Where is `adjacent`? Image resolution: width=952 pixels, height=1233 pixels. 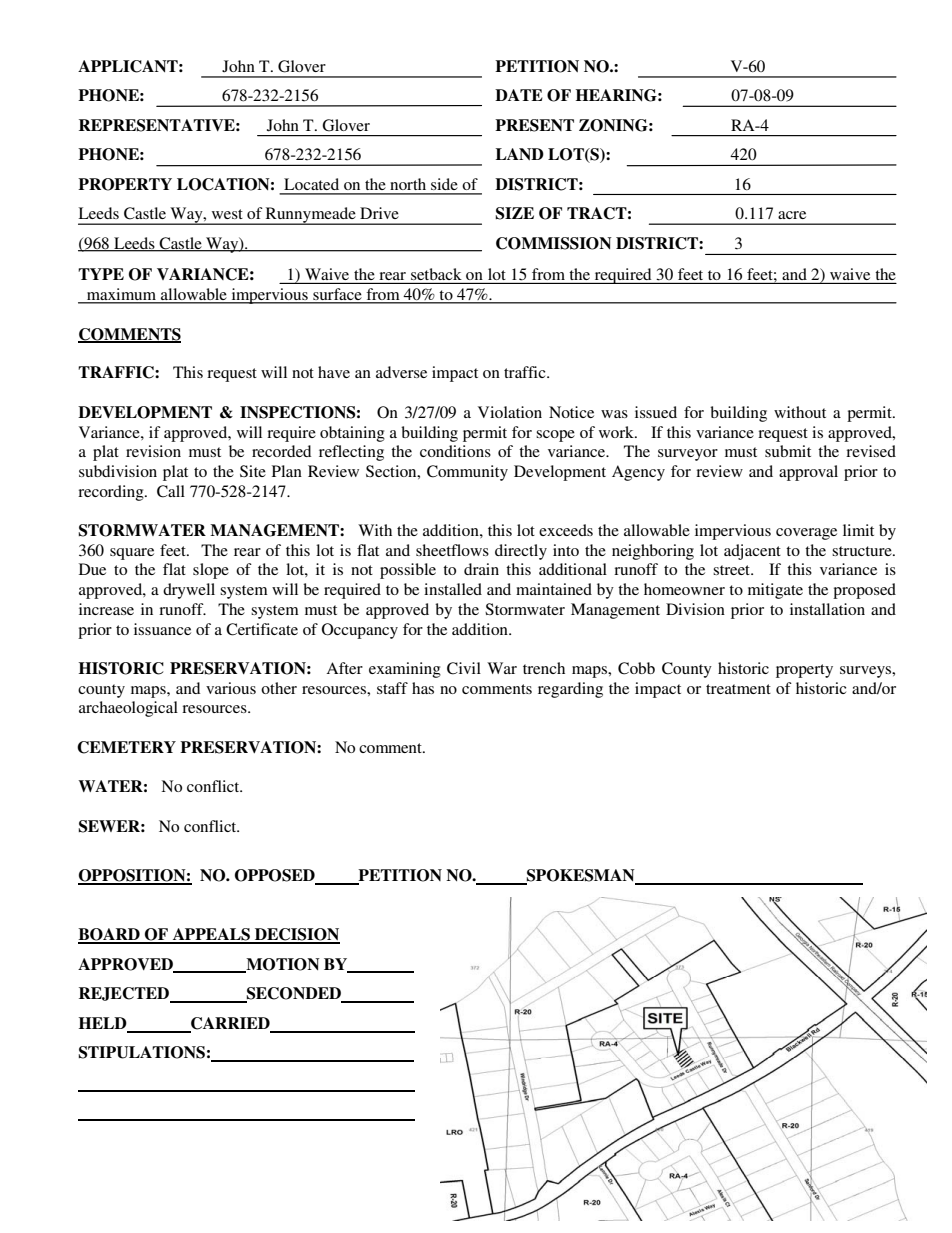 adjacent is located at coordinates (752, 552).
